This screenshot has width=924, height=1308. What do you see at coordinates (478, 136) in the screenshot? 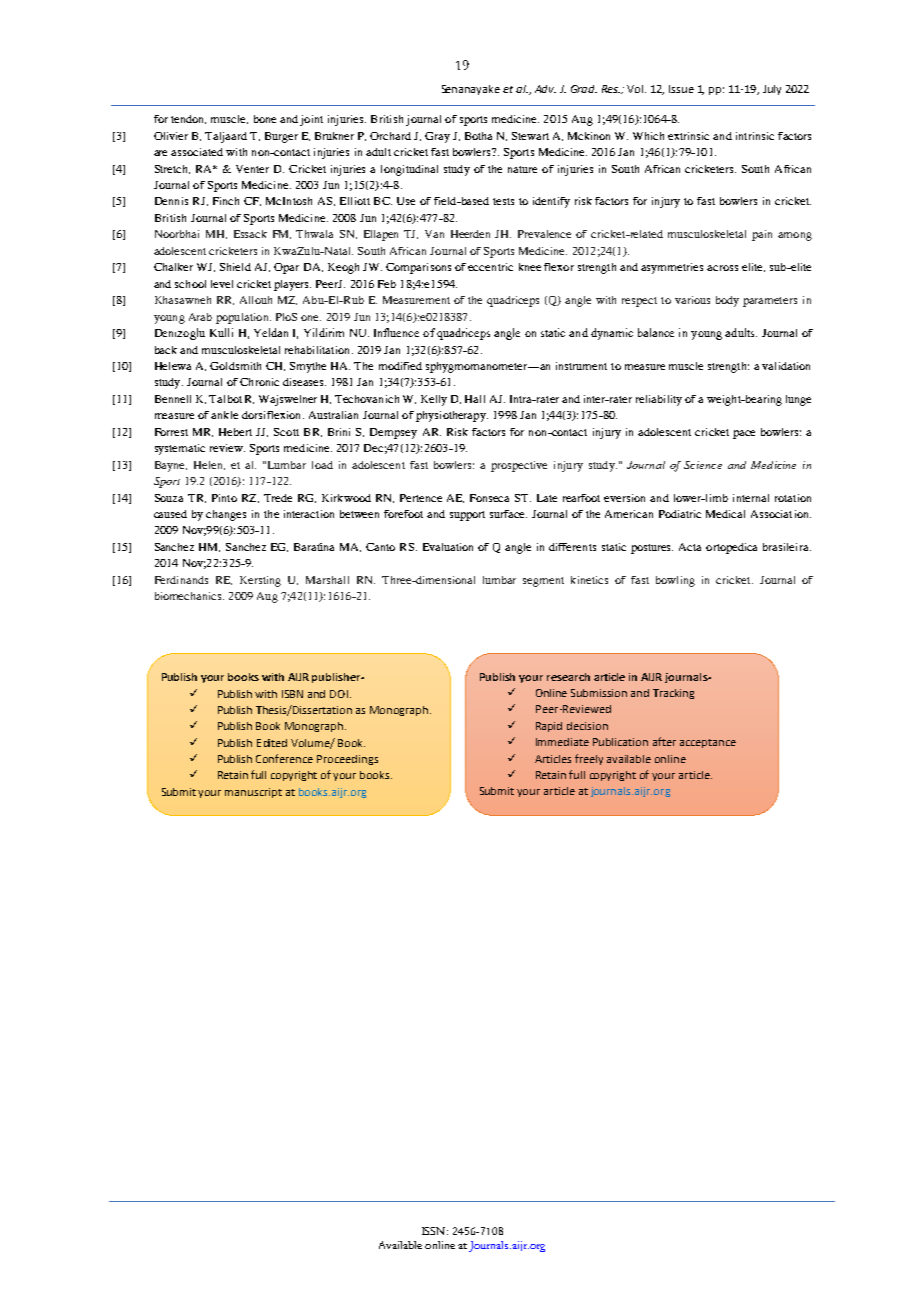
I see `Botha` at bounding box center [478, 136].
